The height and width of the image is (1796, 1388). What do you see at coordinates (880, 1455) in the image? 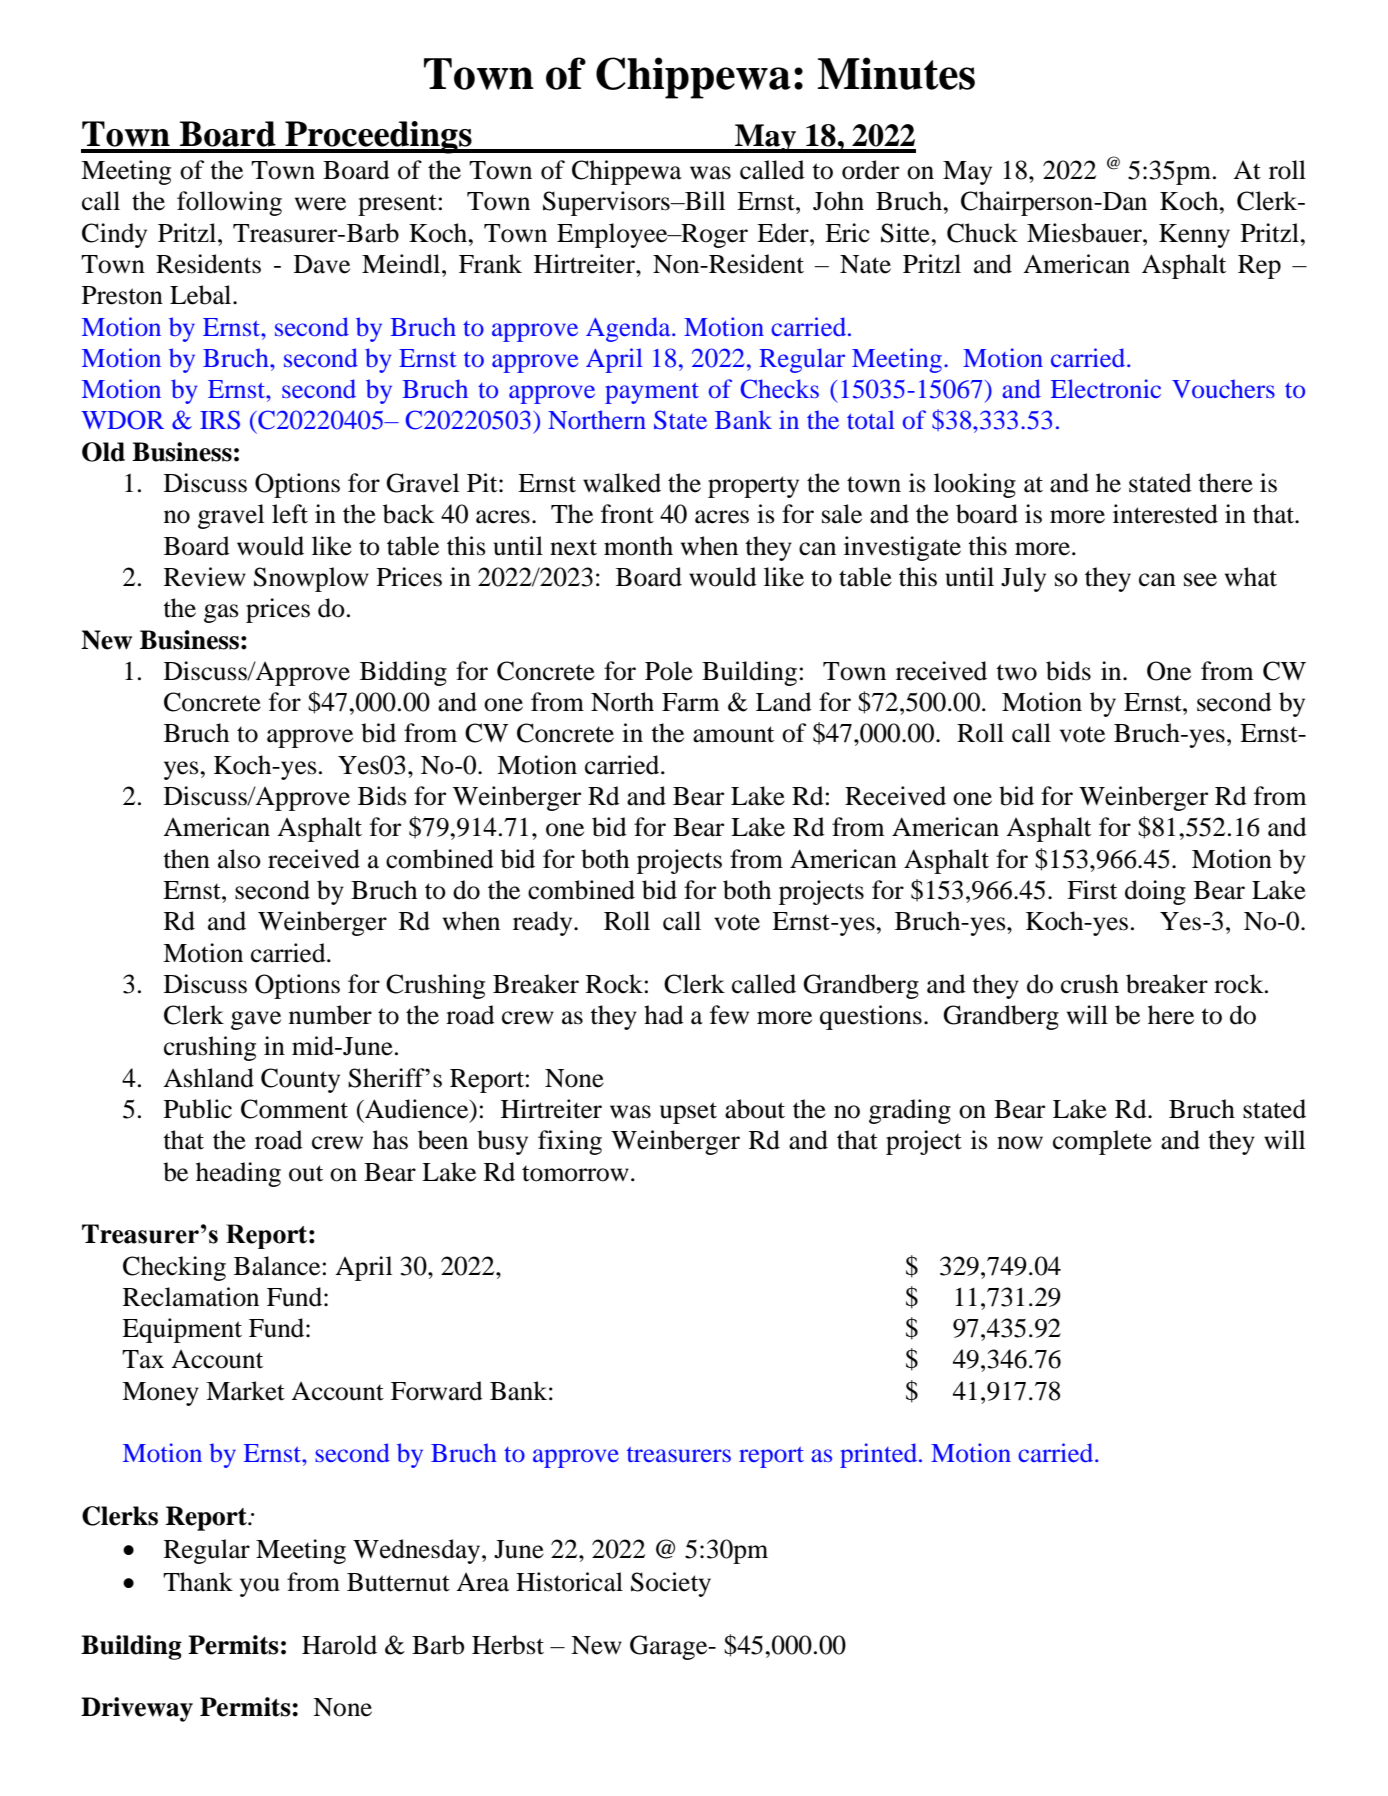
I see `printed` at bounding box center [880, 1455].
